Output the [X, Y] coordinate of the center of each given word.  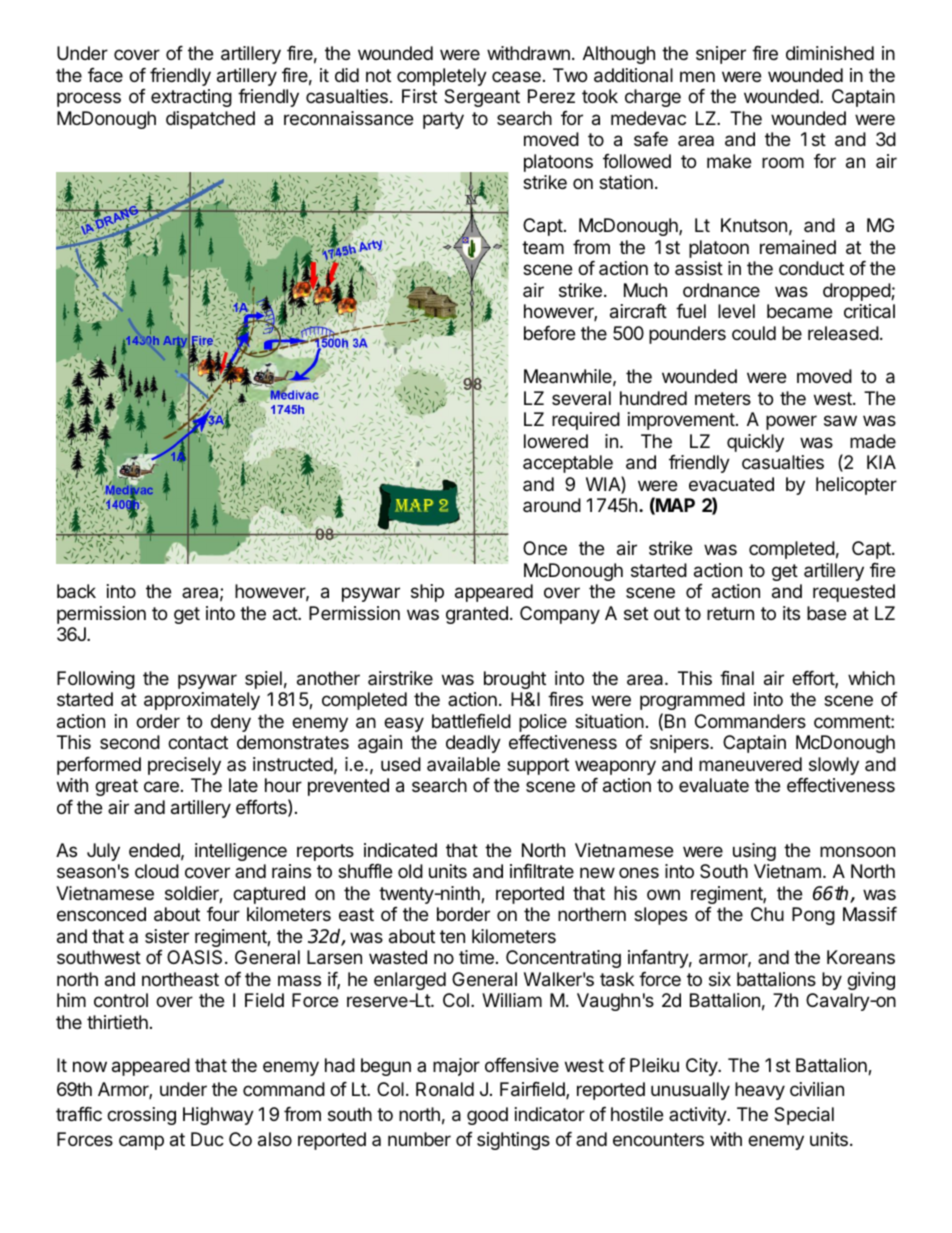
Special [804, 1116]
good [487, 1116]
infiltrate [542, 871]
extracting [191, 98]
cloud [157, 871]
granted [477, 615]
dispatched [210, 120]
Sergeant [482, 98]
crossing [141, 1116]
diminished [830, 53]
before [549, 333]
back [76, 591]
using [754, 852]
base [826, 613]
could [754, 333]
